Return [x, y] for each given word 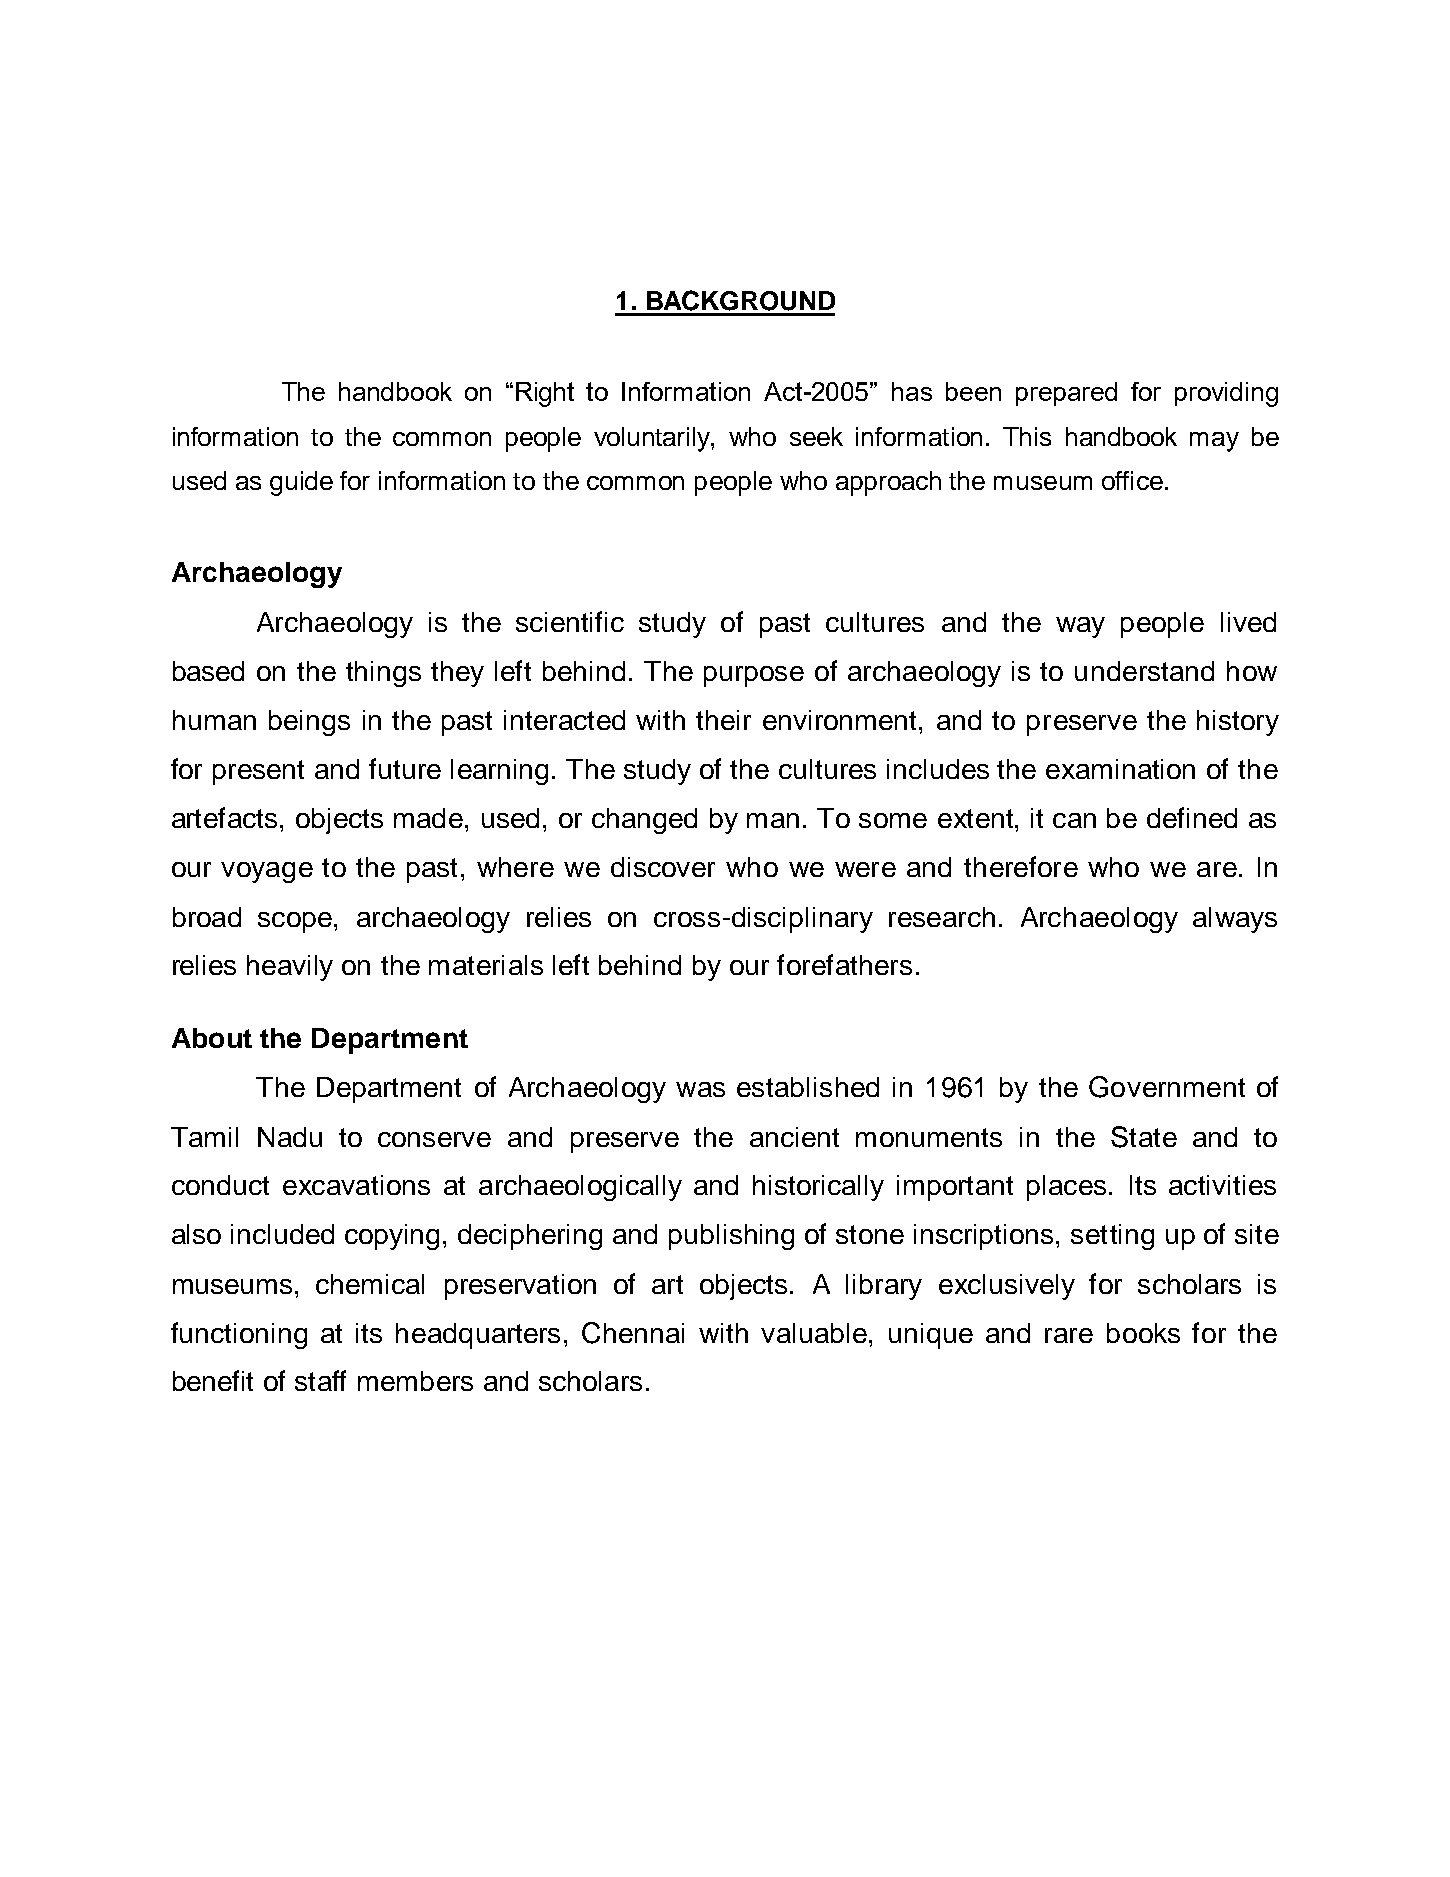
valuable [814, 1333]
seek [816, 436]
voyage [267, 872]
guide [301, 483]
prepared [1066, 394]
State [1144, 1137]
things [383, 674]
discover [663, 867]
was [700, 1089]
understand [1144, 671]
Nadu [290, 1137]
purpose [754, 676]
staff [320, 1380]
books [1143, 1333]
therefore [1021, 866]
